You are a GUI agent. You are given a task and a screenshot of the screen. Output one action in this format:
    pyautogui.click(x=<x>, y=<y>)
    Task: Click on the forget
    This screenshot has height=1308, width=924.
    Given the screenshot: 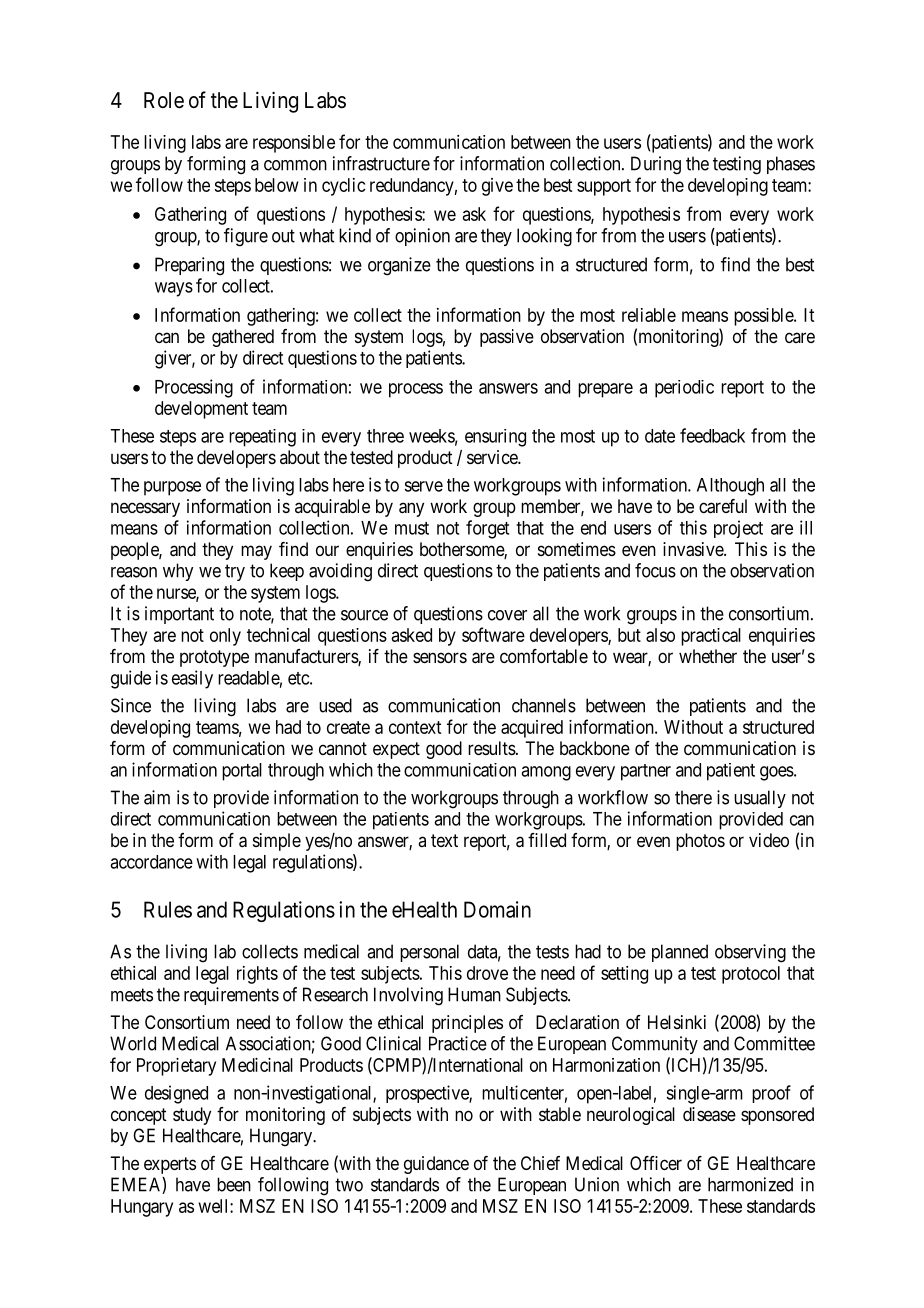 What is the action you would take?
    pyautogui.click(x=487, y=529)
